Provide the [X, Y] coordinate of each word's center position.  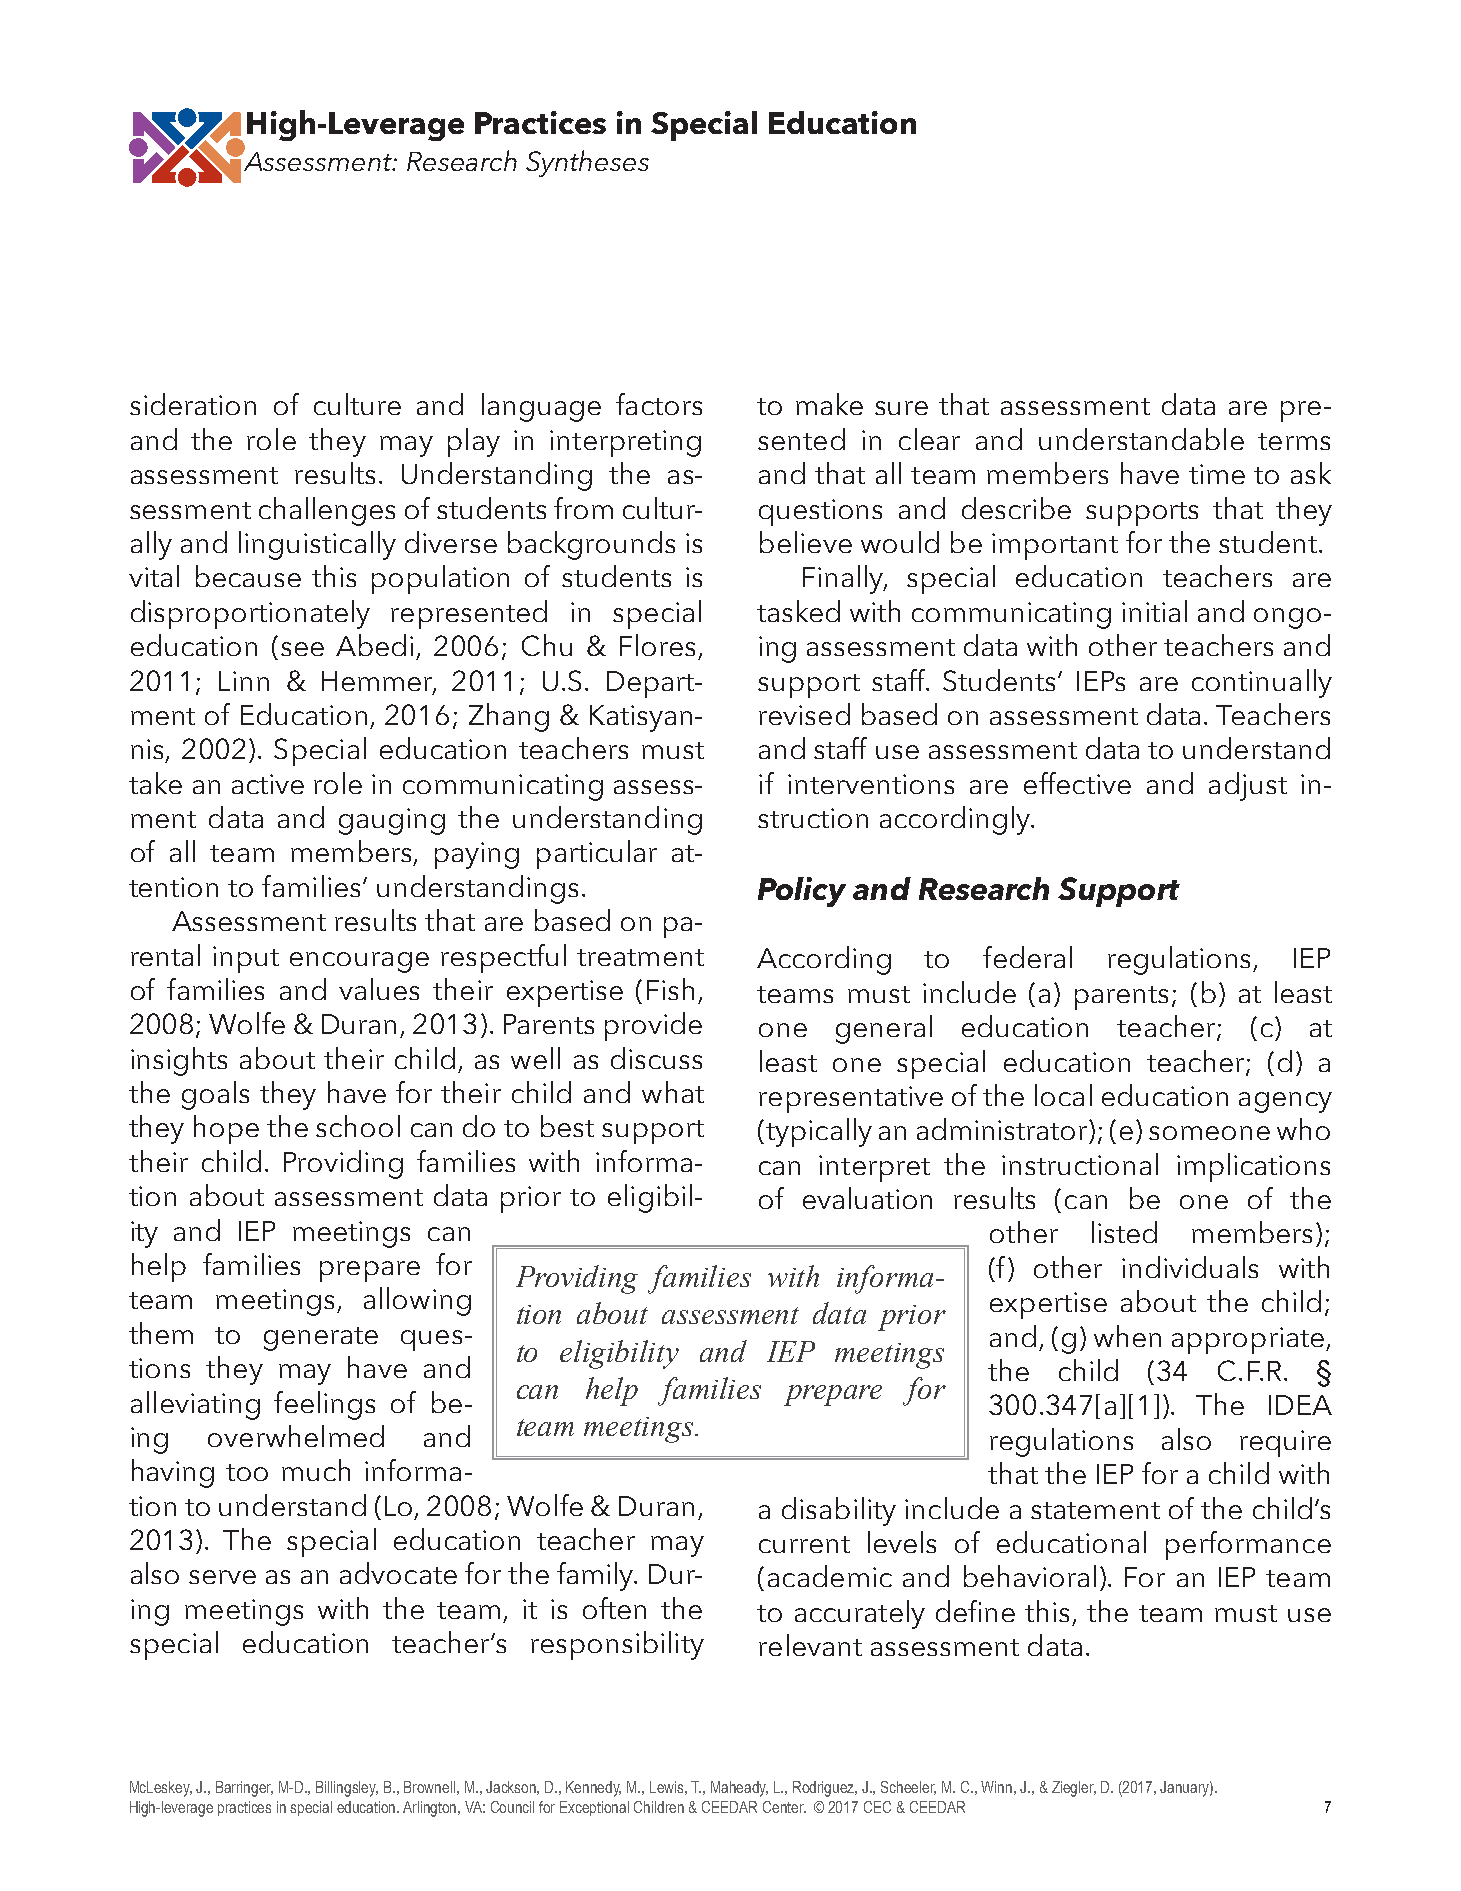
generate [321, 1339]
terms [1294, 441]
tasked [798, 611]
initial [1154, 611]
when [1127, 1336]
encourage [359, 962]
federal [1027, 957]
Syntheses [587, 163]
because [248, 576]
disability [839, 1511]
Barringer [244, 1789]
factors [659, 404]
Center [784, 1807]
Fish [670, 989]
